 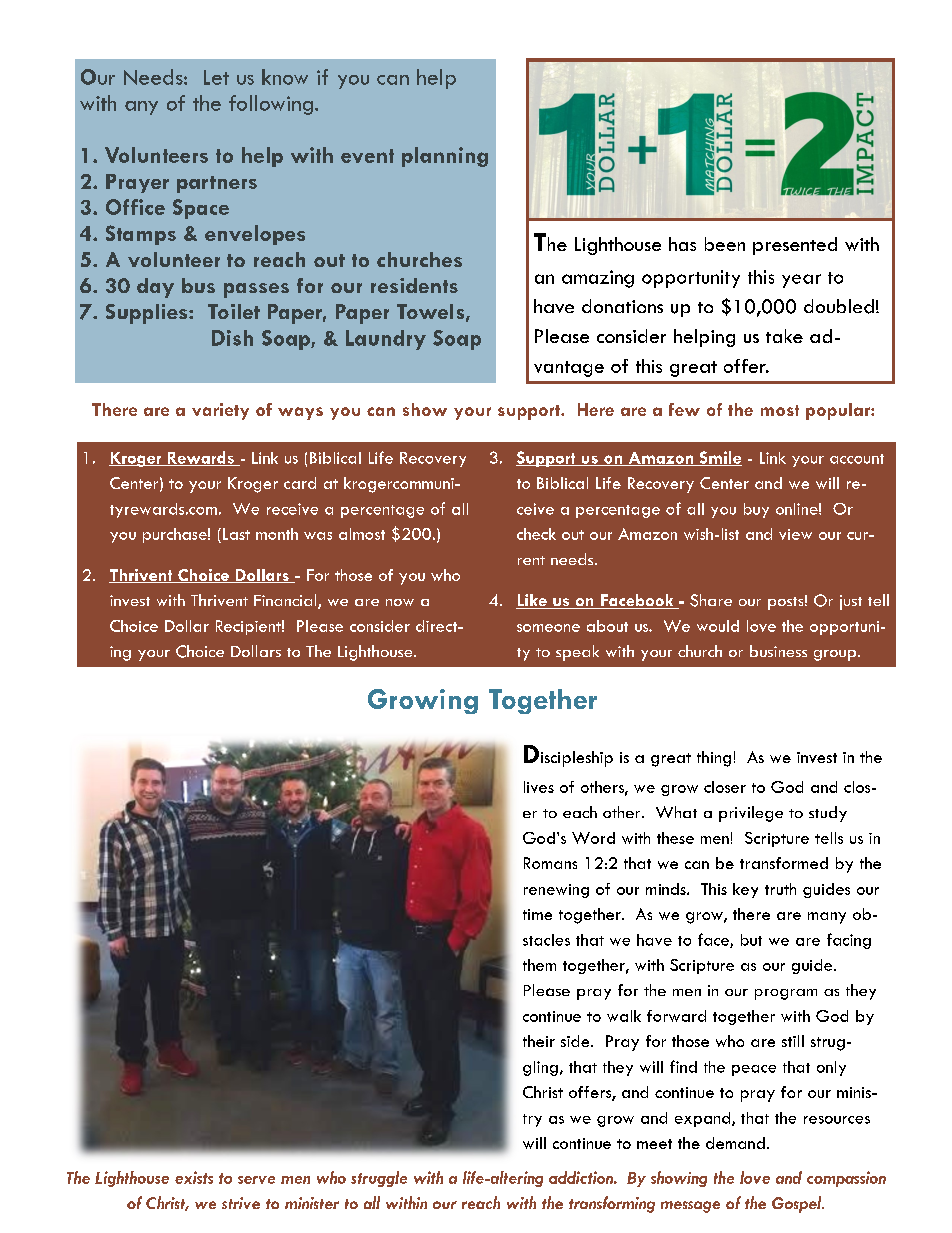 I want to click on lives, so click(x=539, y=787).
